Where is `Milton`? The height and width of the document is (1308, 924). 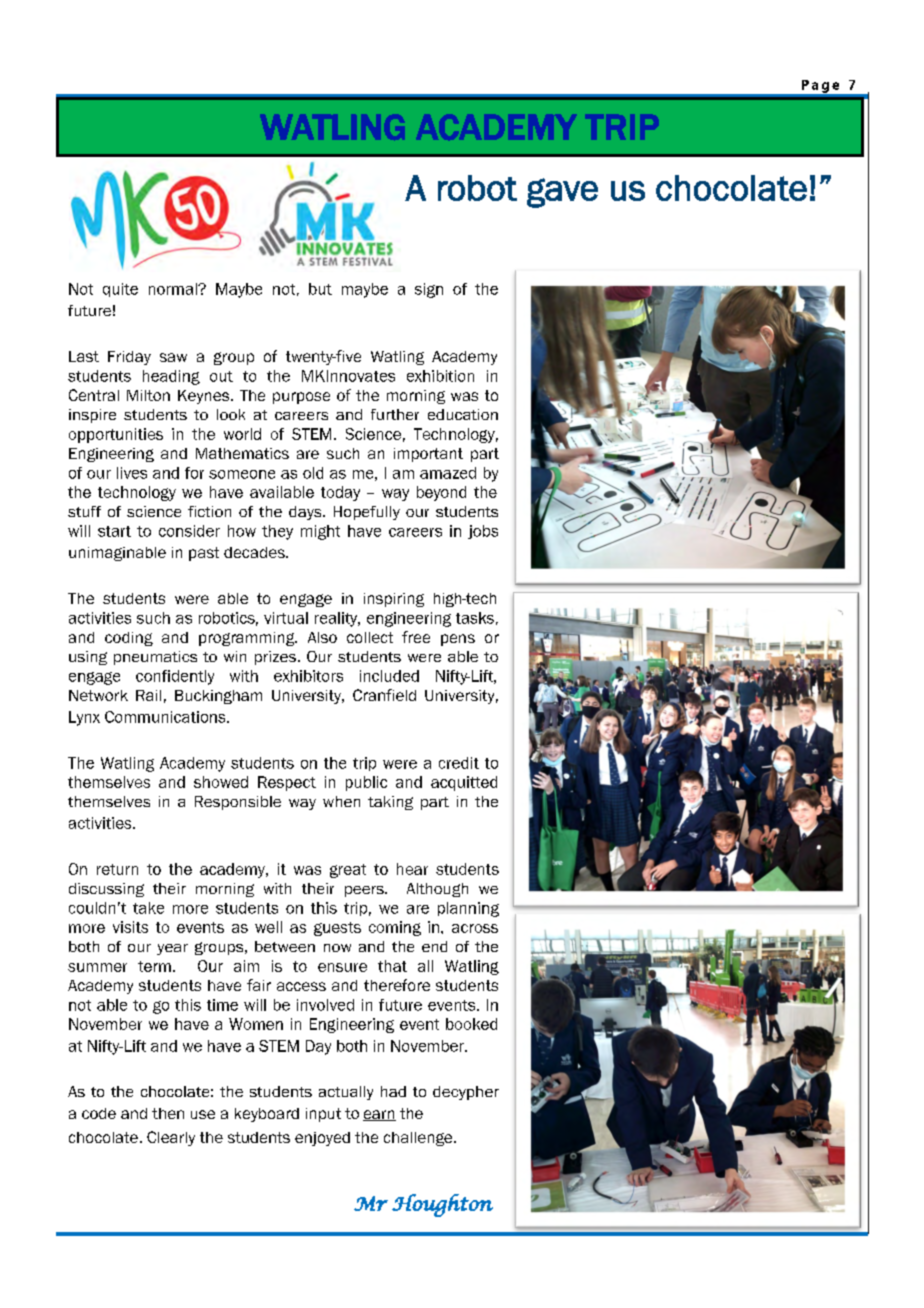
Milton is located at coordinates (148, 395).
